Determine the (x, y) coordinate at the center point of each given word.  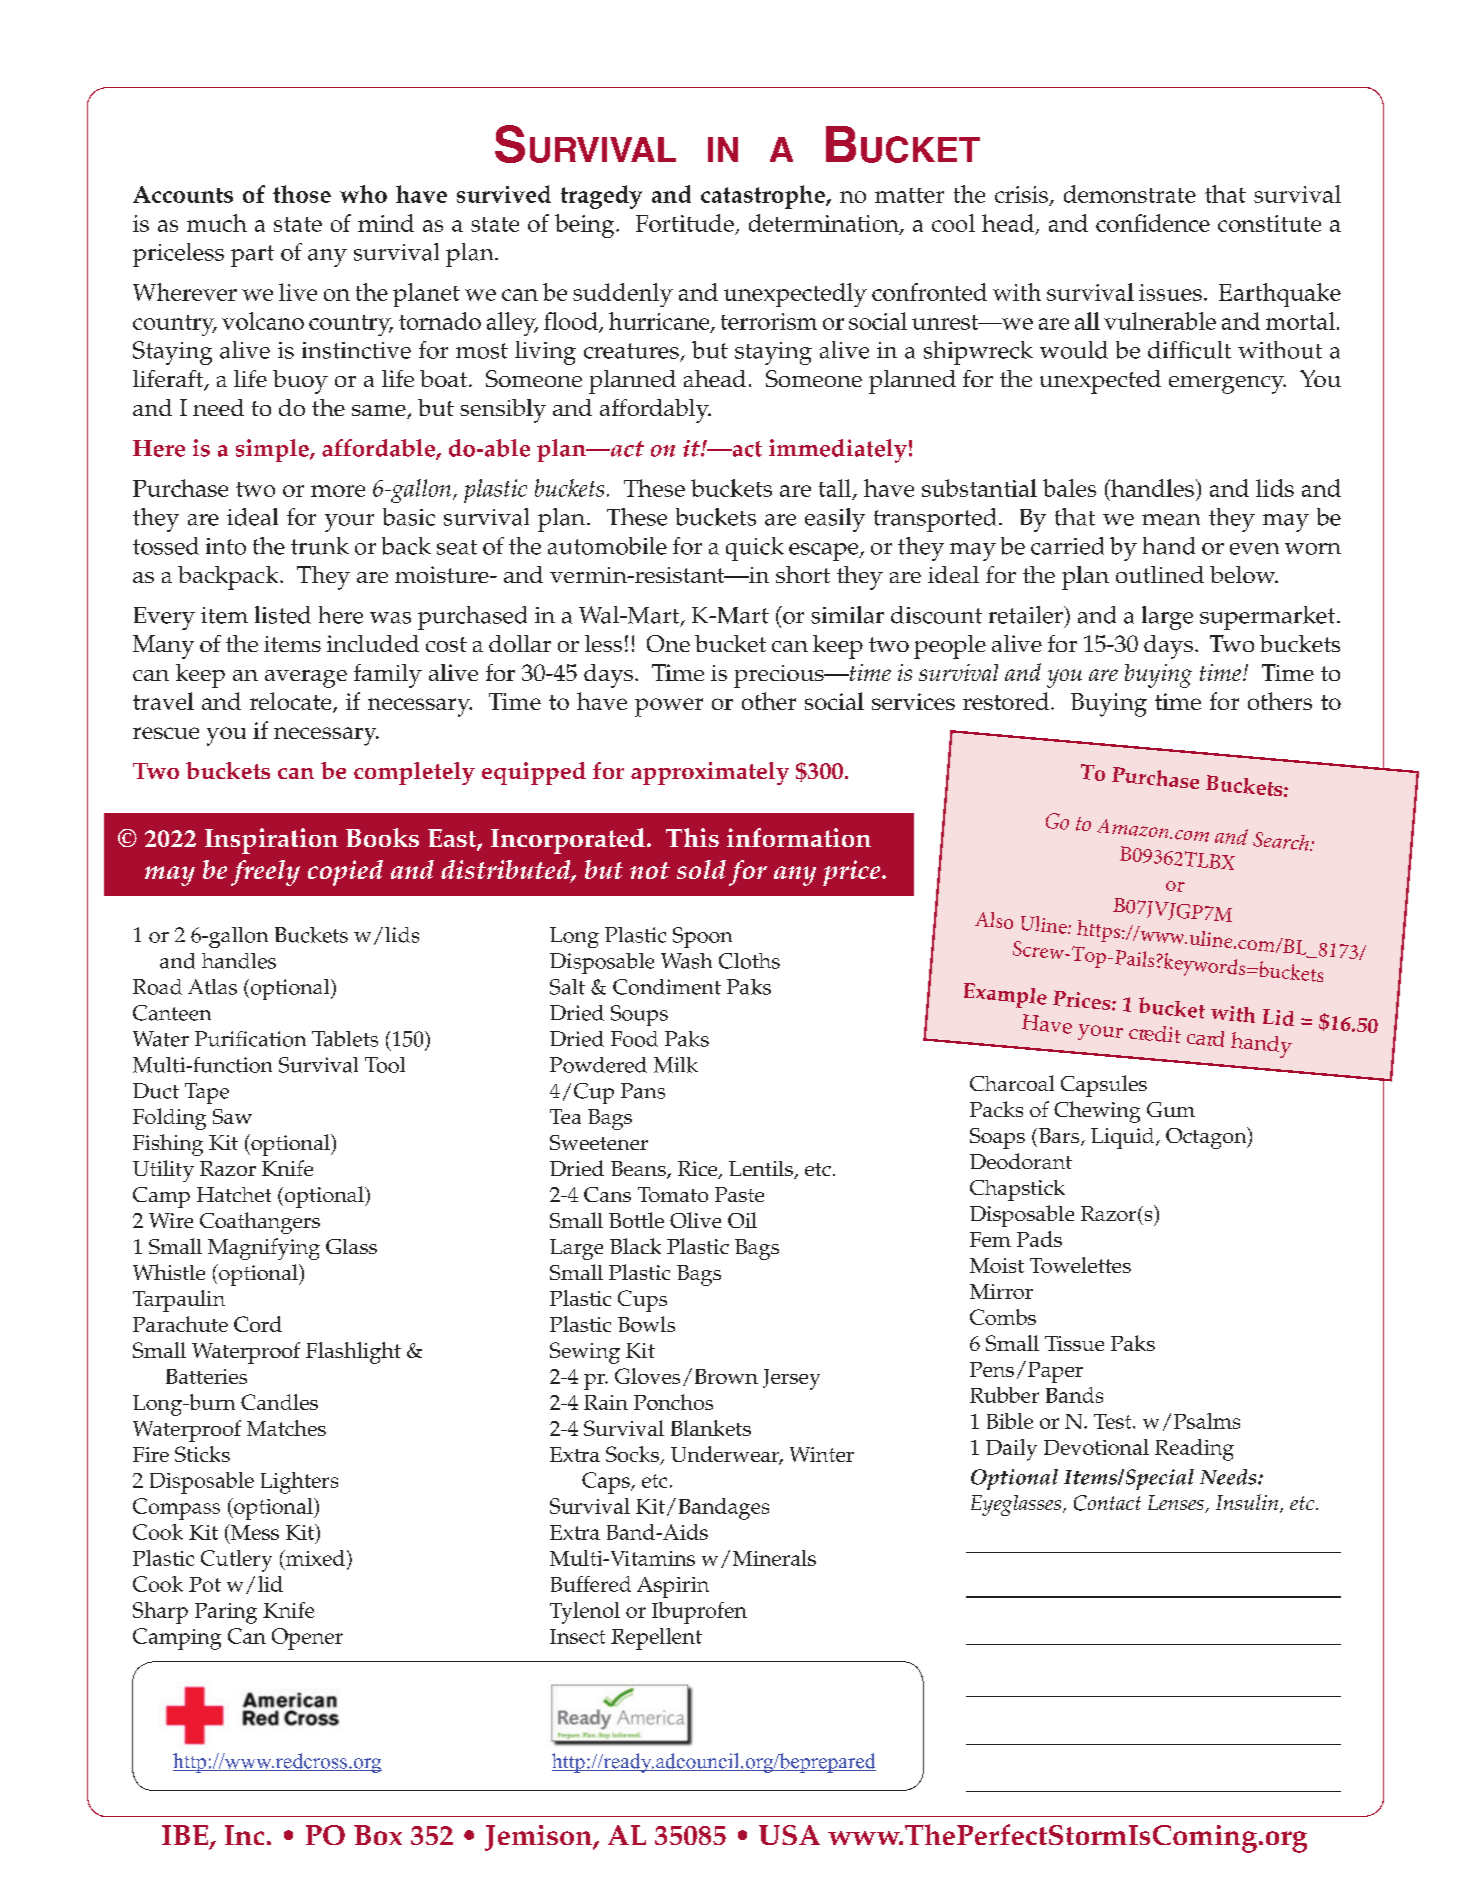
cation (277, 1039)
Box (378, 1835)
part (252, 256)
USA (789, 1835)
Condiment (667, 987)
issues (1170, 292)
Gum (1171, 1109)
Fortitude (685, 223)
